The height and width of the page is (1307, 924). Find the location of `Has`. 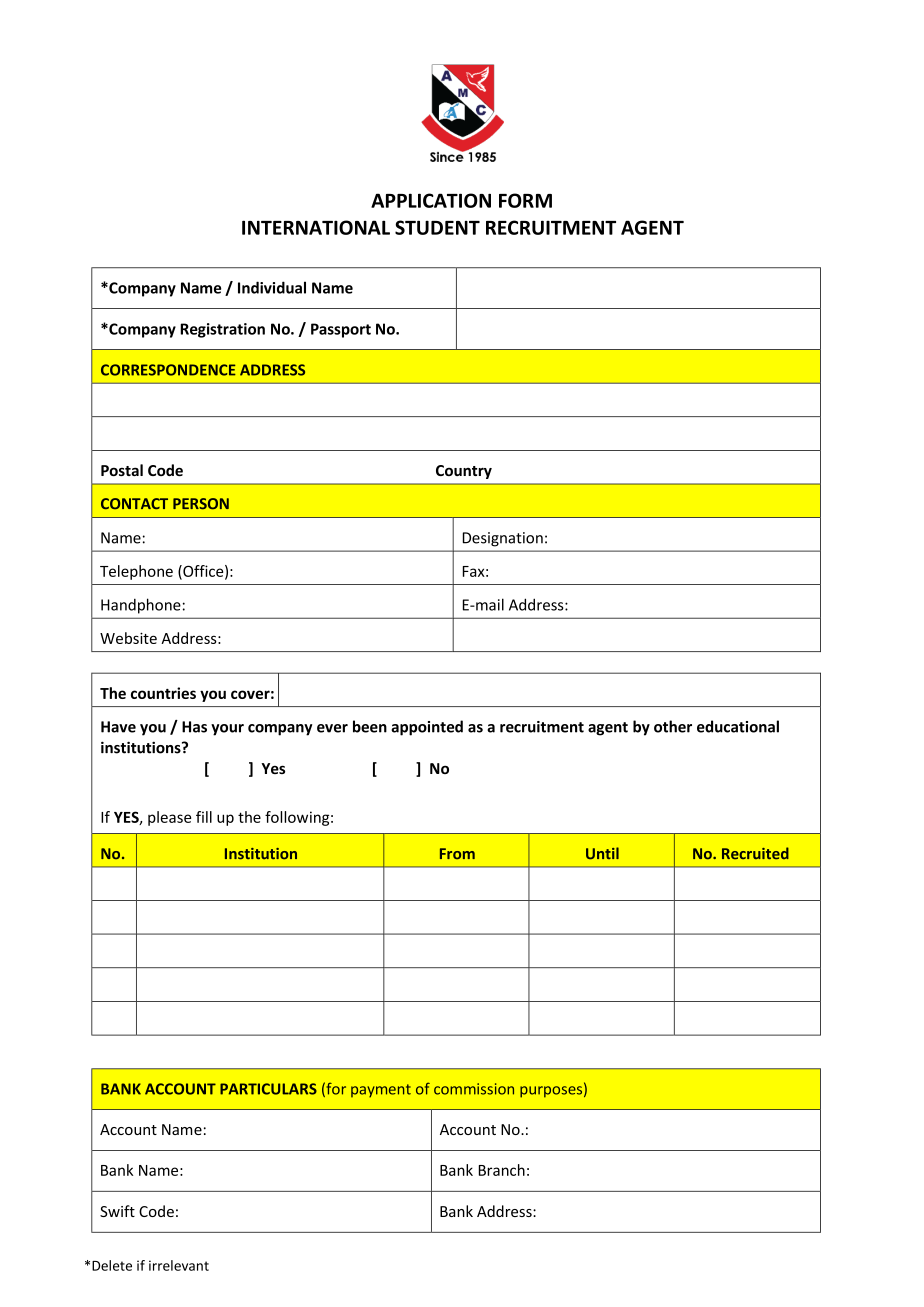

Has is located at coordinates (194, 727).
